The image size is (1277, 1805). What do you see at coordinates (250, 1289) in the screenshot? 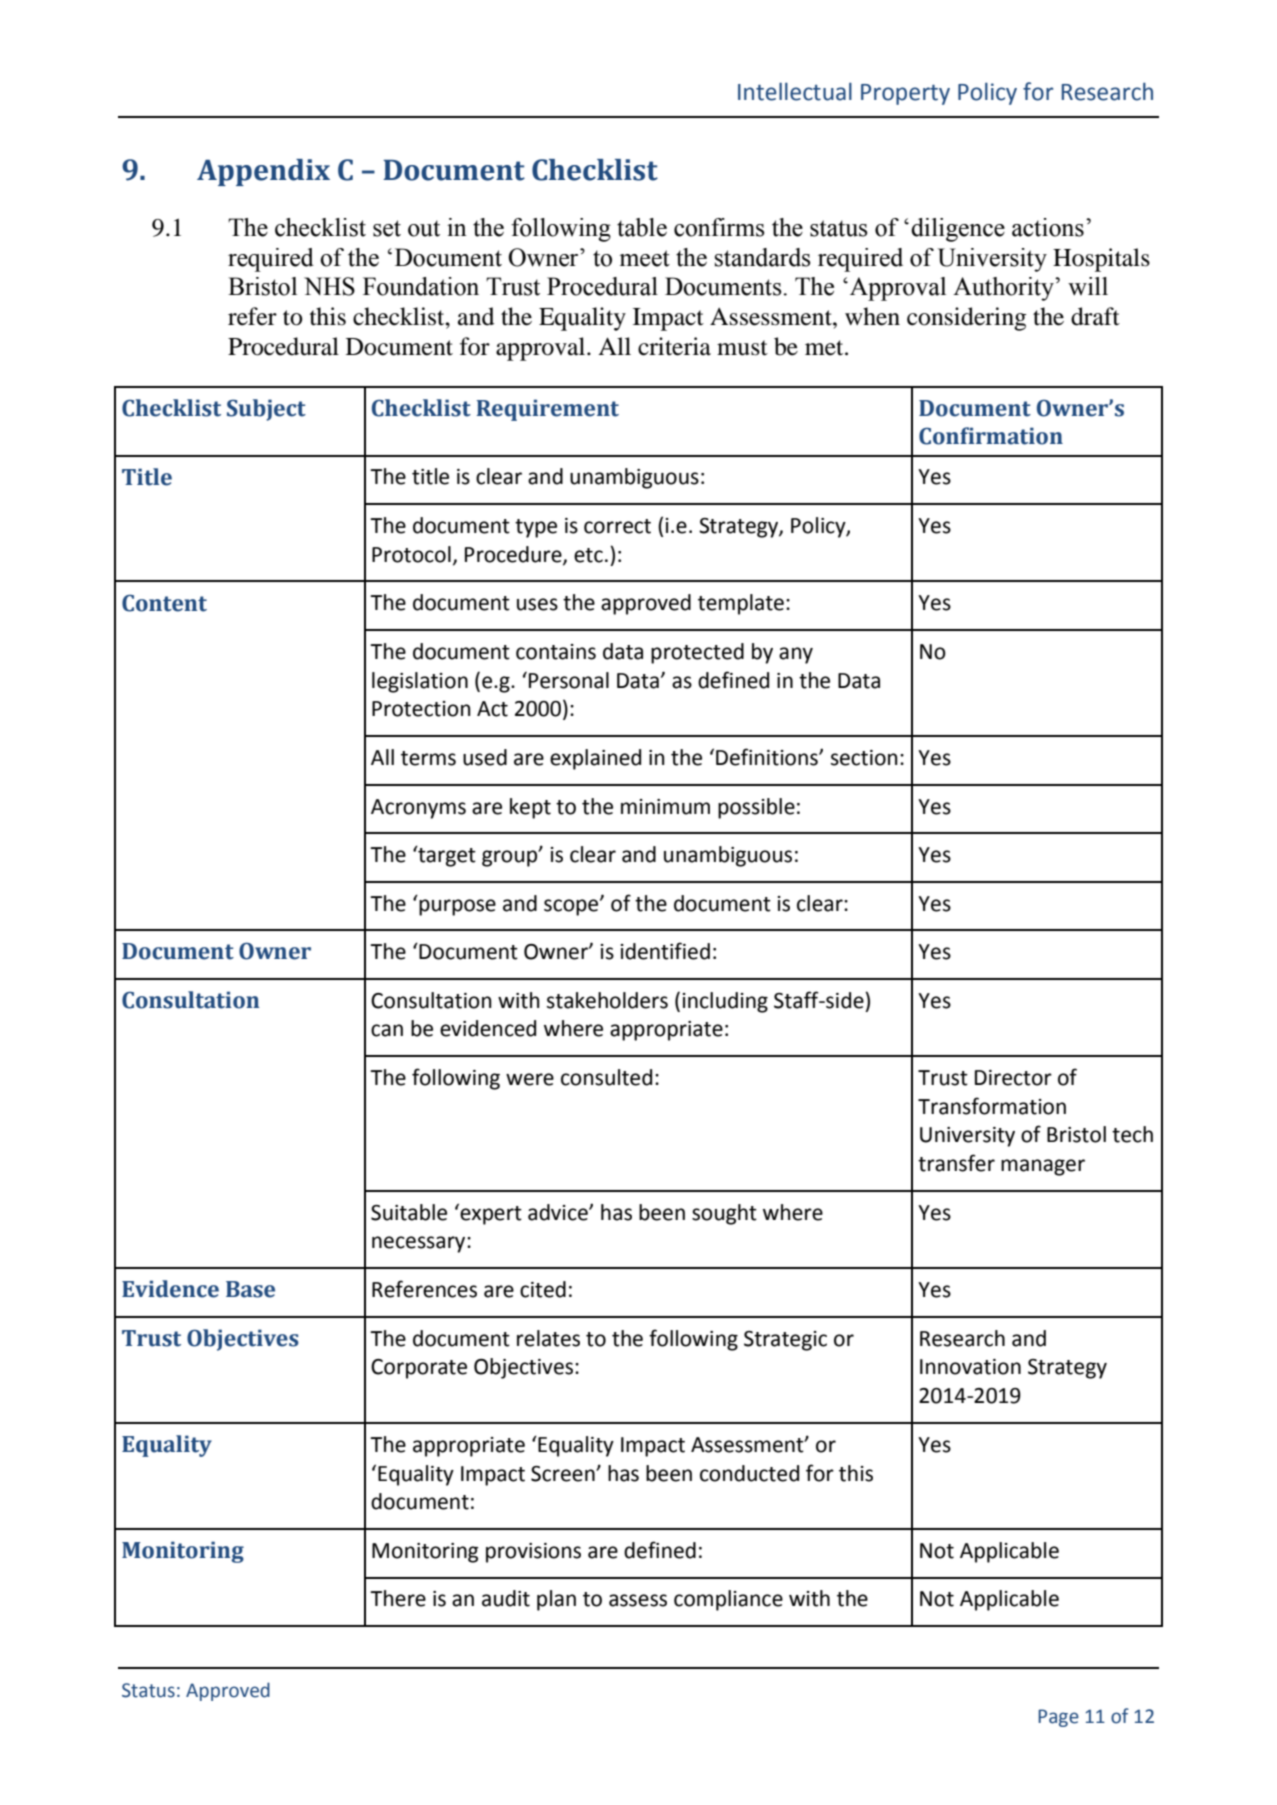
I see `Base` at bounding box center [250, 1289].
